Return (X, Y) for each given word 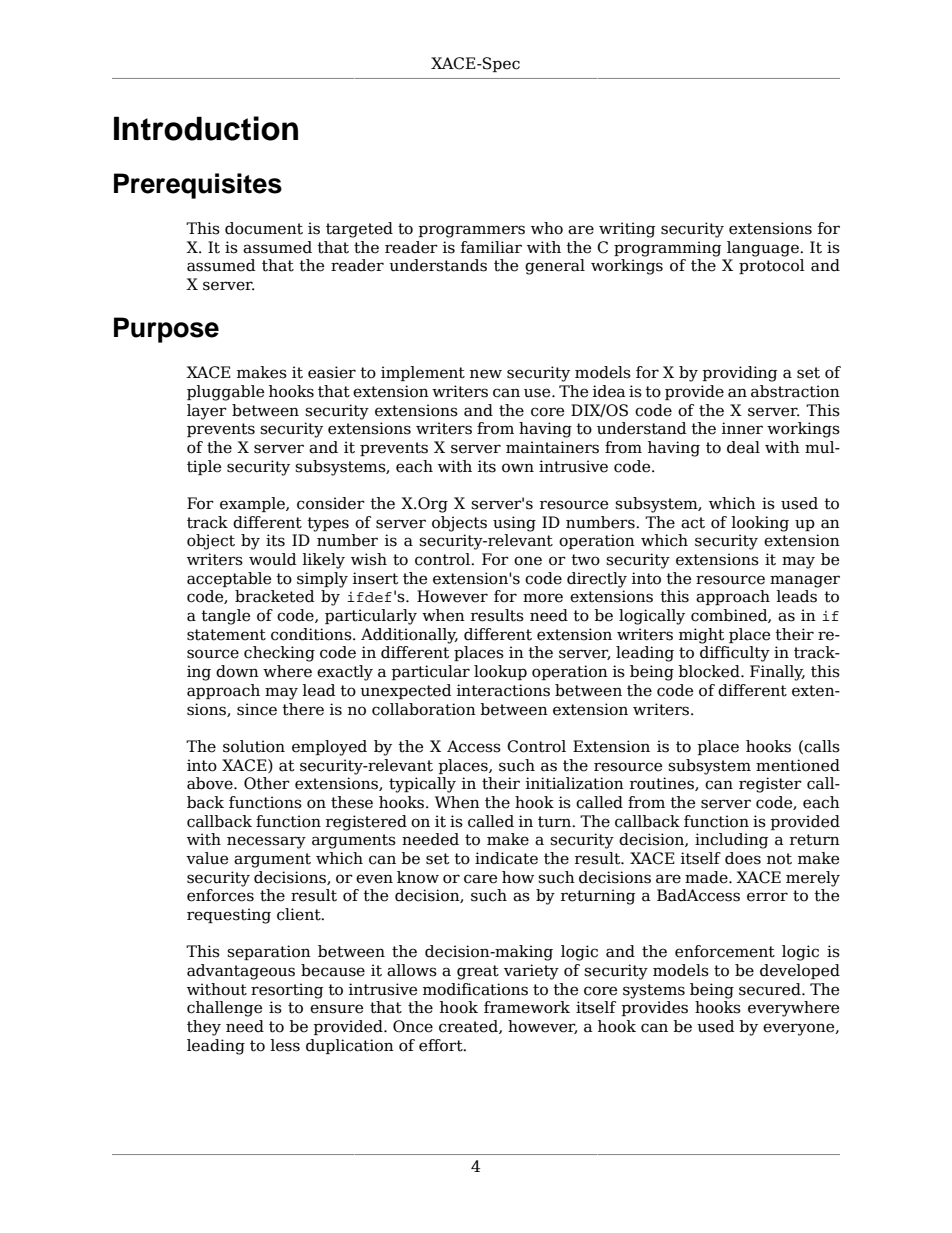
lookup (500, 672)
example (253, 504)
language (764, 249)
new (486, 374)
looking (760, 524)
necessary (266, 842)
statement (226, 635)
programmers (471, 231)
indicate (506, 858)
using (514, 524)
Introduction (206, 128)
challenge (224, 1009)
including (731, 841)
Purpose (166, 330)
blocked (710, 671)
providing (739, 374)
